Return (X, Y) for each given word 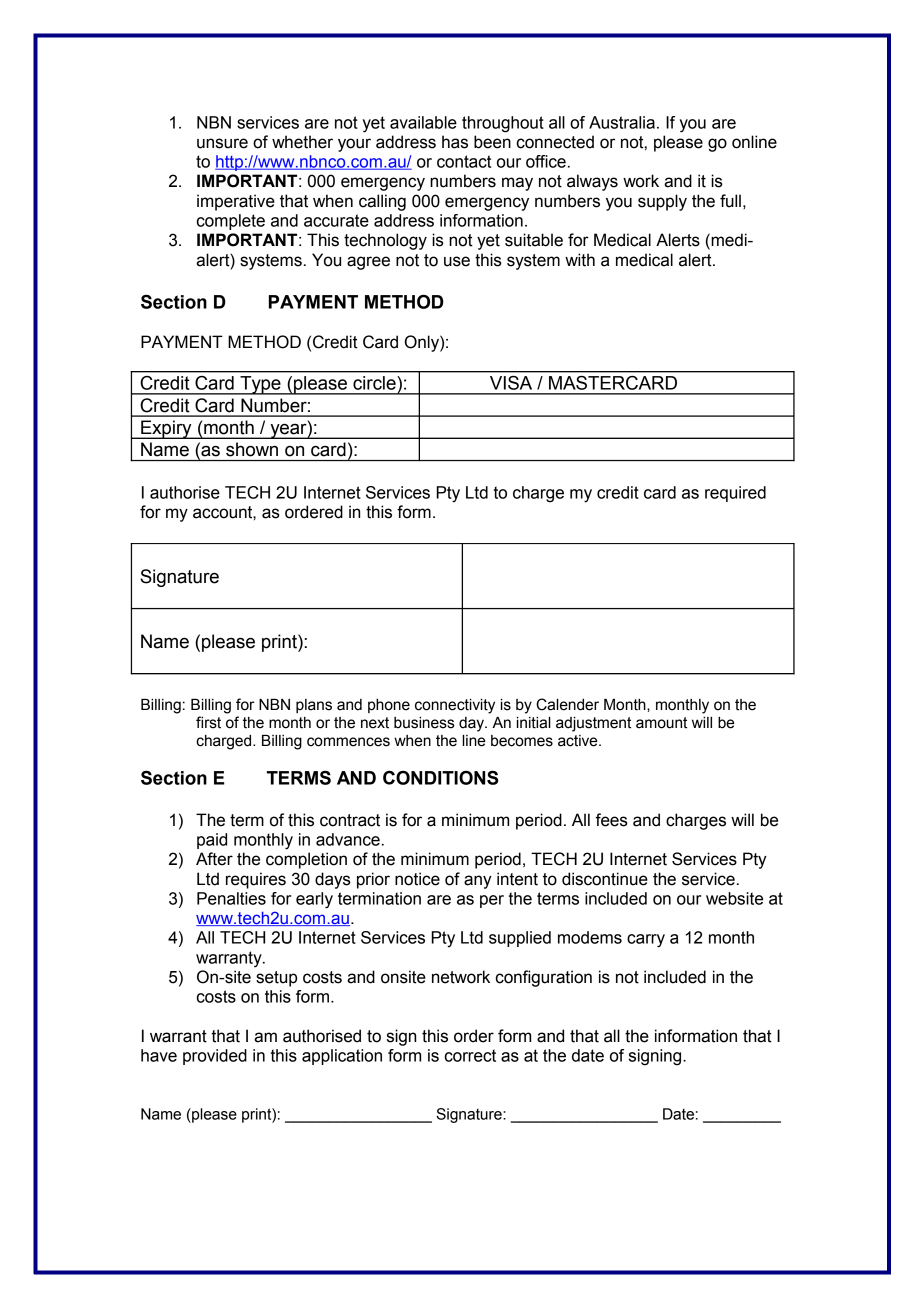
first (208, 722)
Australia (622, 122)
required (735, 494)
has (455, 142)
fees (611, 820)
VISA (511, 383)
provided (215, 1057)
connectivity (455, 706)
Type (260, 385)
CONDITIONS (441, 778)
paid (212, 841)
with (580, 260)
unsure (222, 143)
